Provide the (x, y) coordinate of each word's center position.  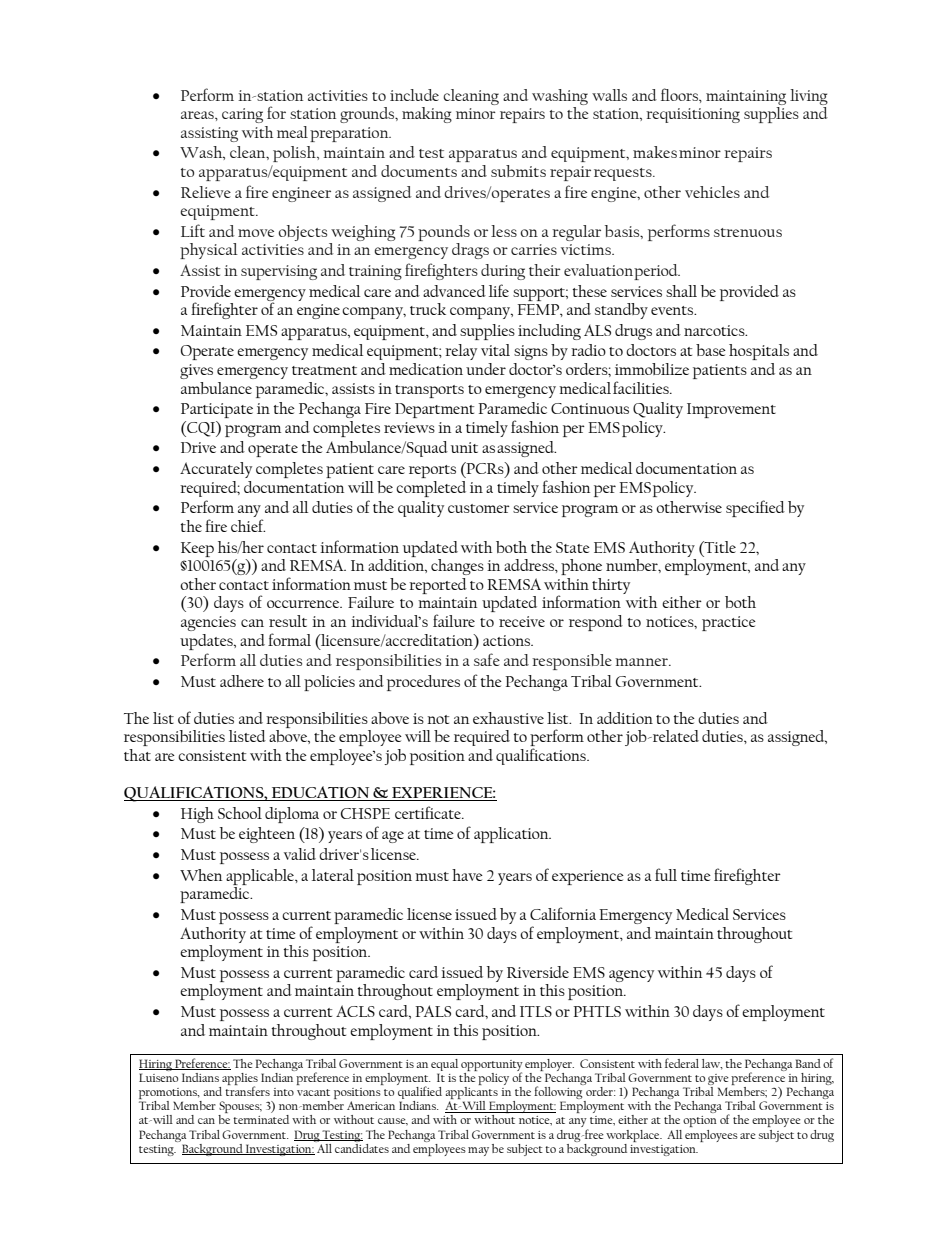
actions (508, 640)
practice (729, 623)
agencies (208, 623)
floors (680, 94)
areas (198, 115)
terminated (261, 1119)
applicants (472, 1093)
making (427, 115)
